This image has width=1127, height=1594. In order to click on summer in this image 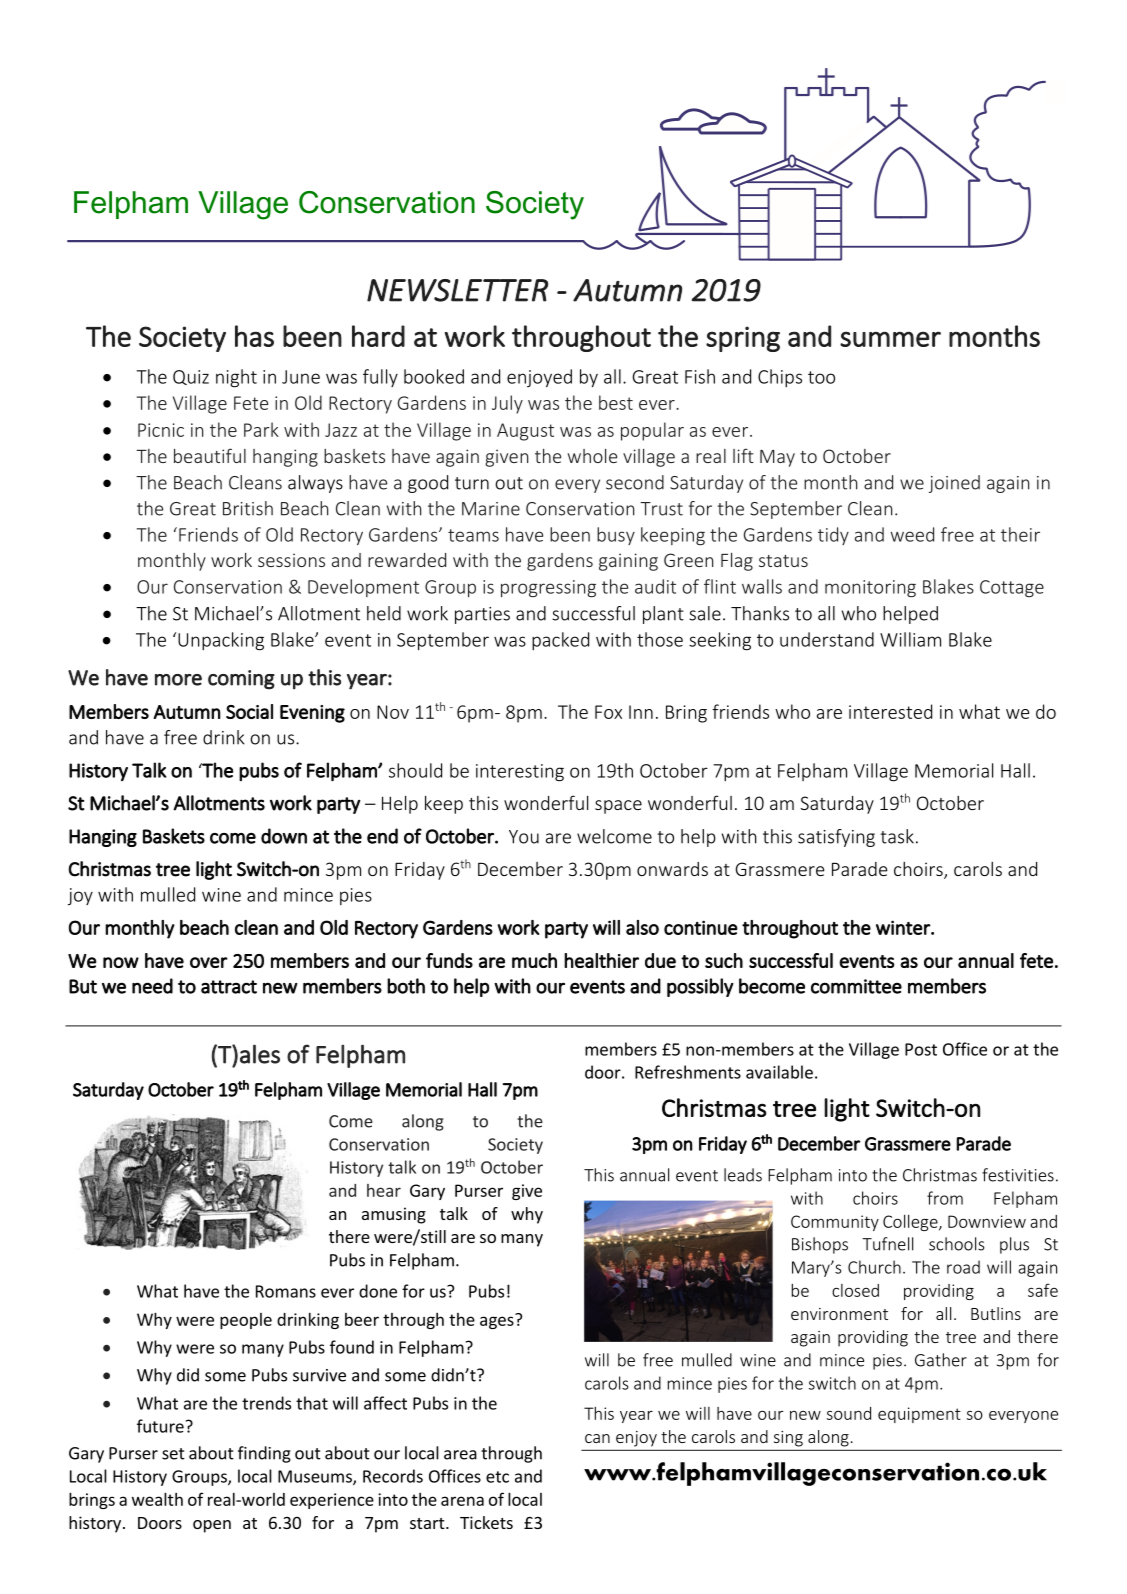, I will do `click(890, 339)`.
